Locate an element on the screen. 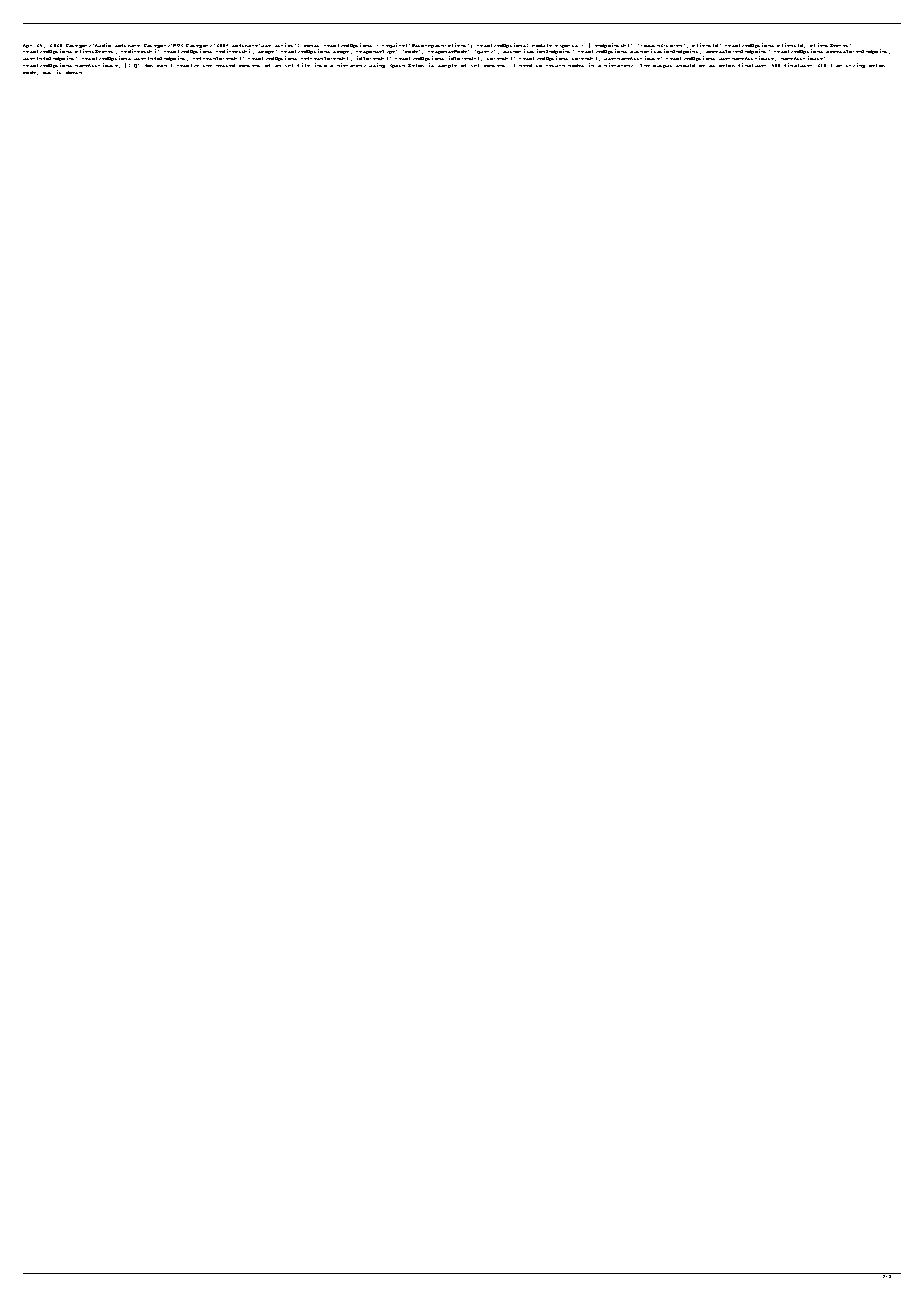 This screenshot has width=924, height=1289. Apr is located at coordinates (27, 46).
